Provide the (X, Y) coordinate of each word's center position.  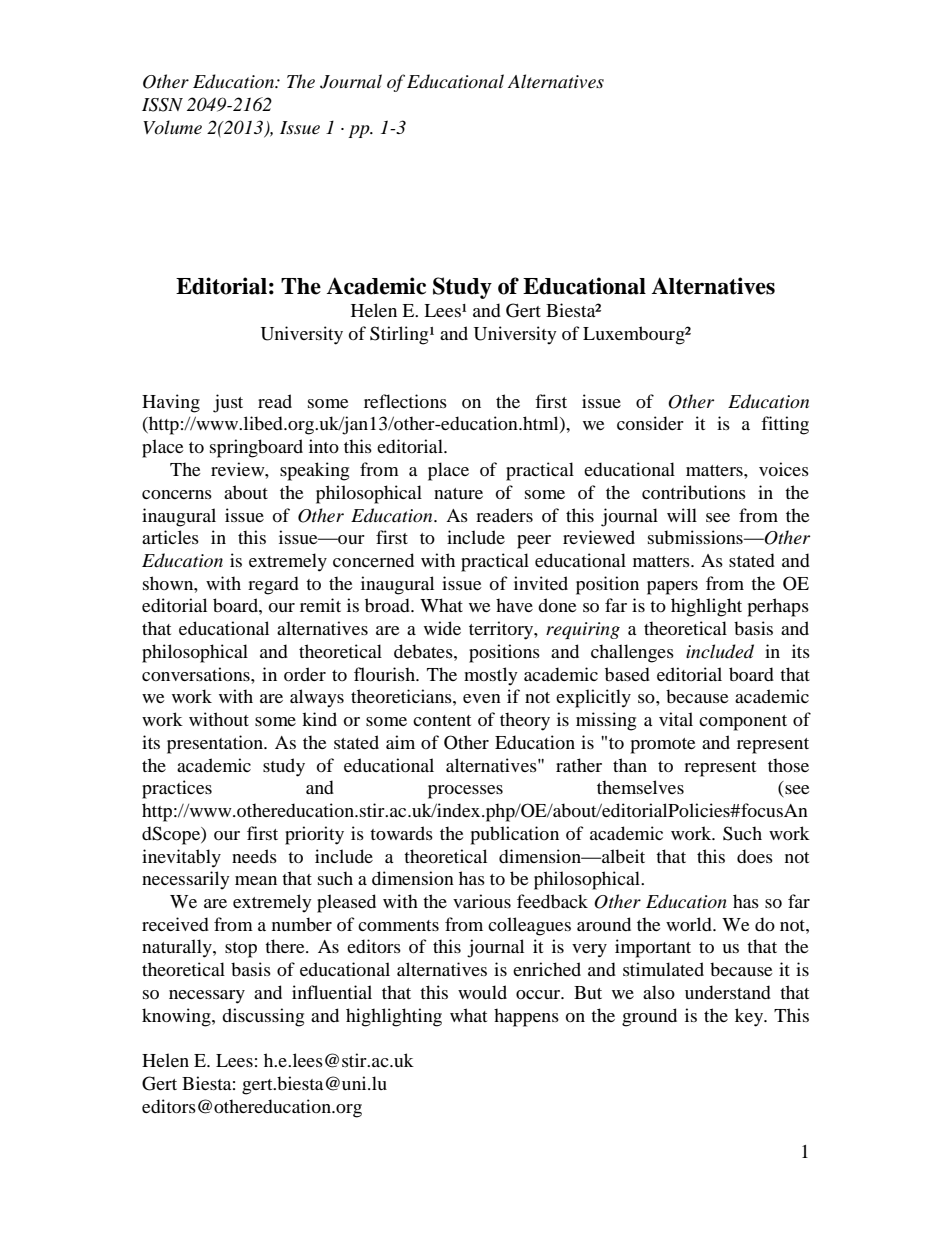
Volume (172, 127)
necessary (207, 997)
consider (650, 423)
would (482, 992)
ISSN (162, 105)
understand (728, 992)
